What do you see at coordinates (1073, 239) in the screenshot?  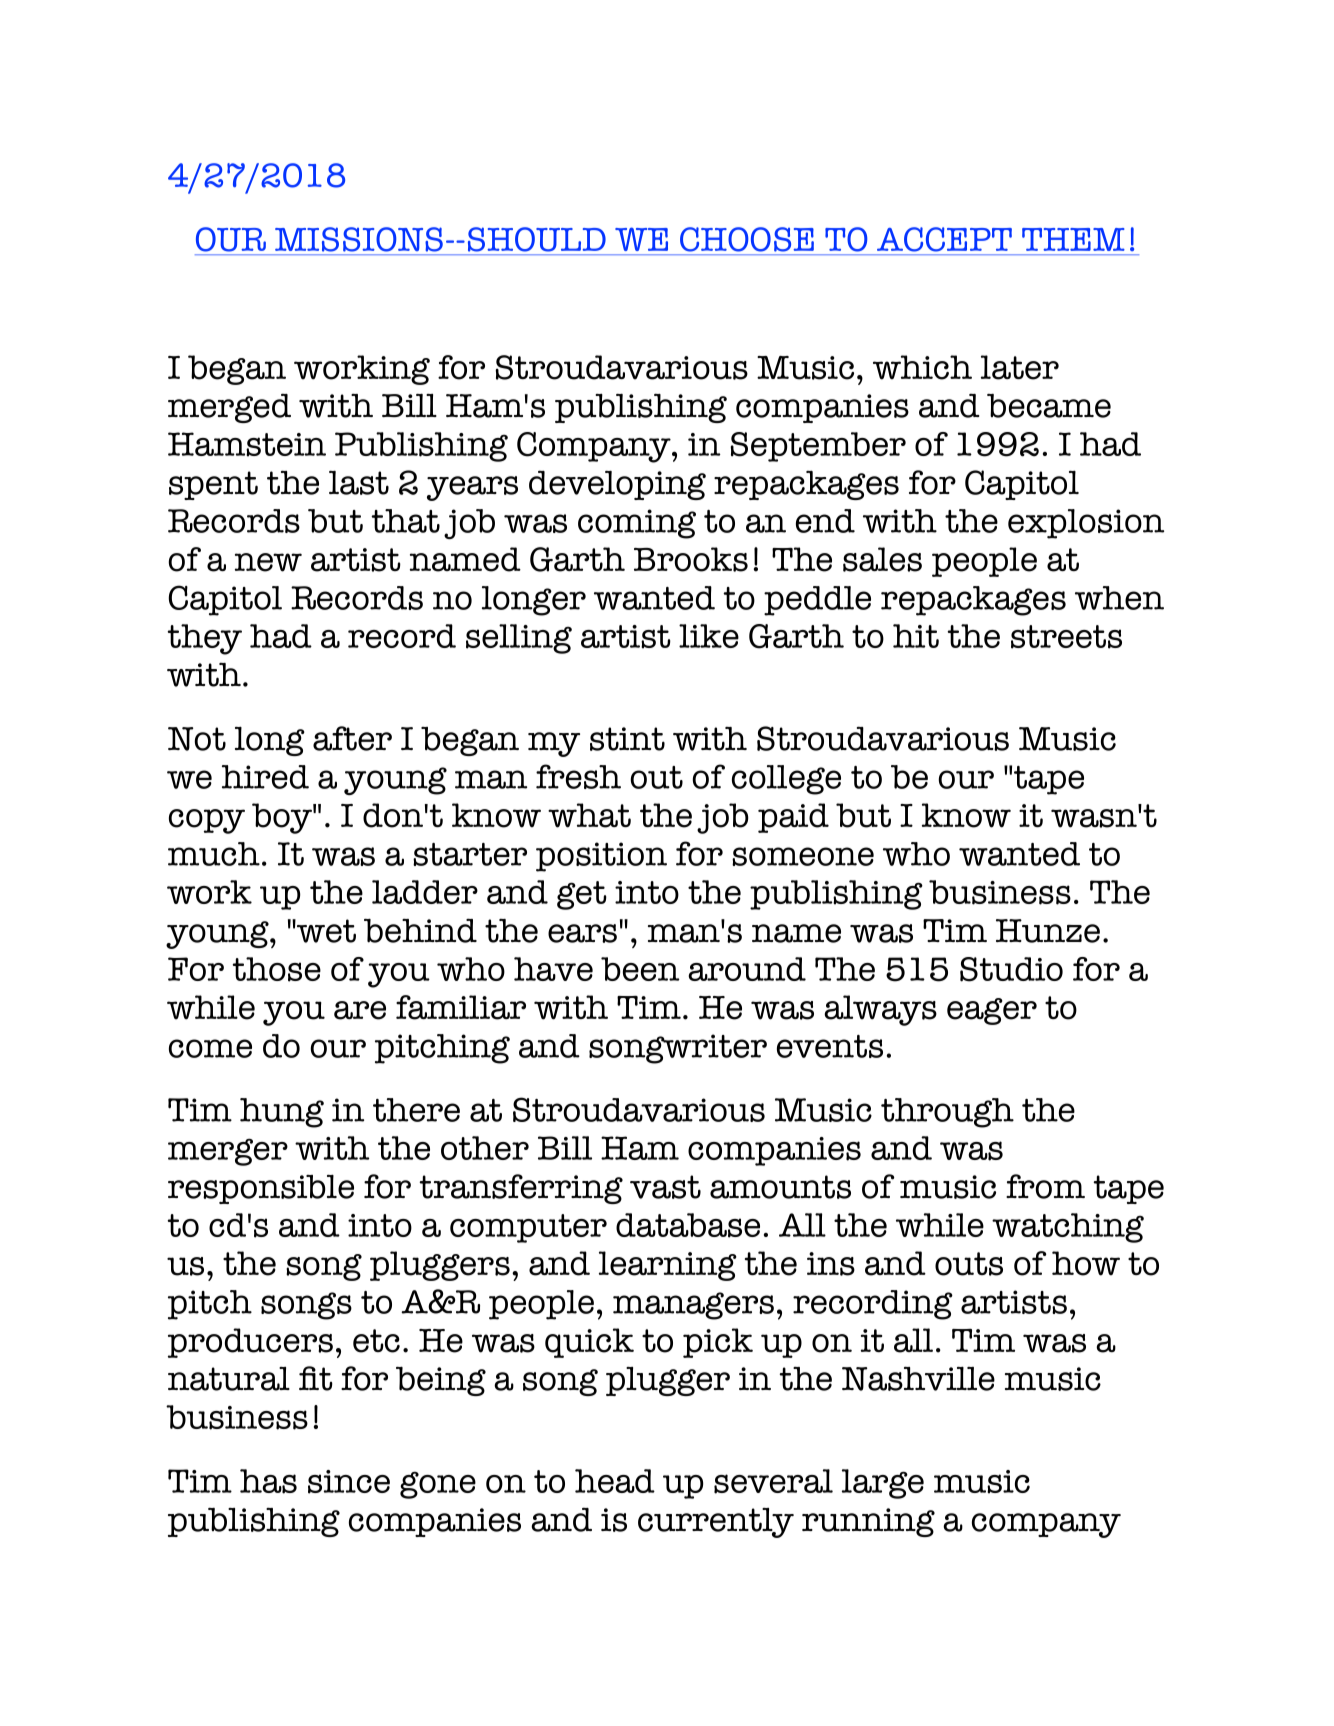 I see `THEM` at bounding box center [1073, 239].
